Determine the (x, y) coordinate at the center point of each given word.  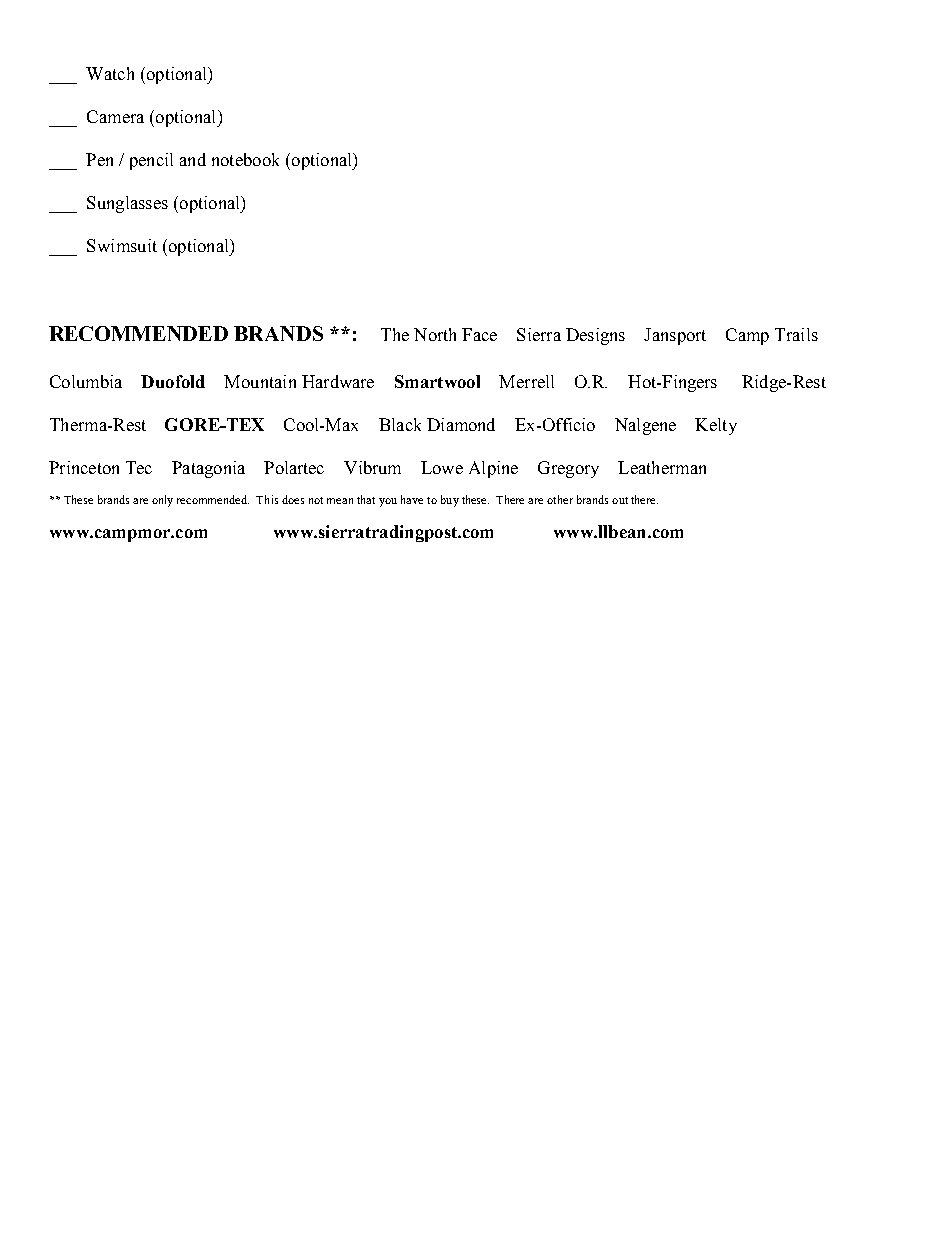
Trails (796, 334)
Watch (110, 73)
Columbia (86, 381)
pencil (151, 161)
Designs (595, 336)
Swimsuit (122, 245)
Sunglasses (127, 204)
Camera (115, 116)
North (435, 334)
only (162, 501)
